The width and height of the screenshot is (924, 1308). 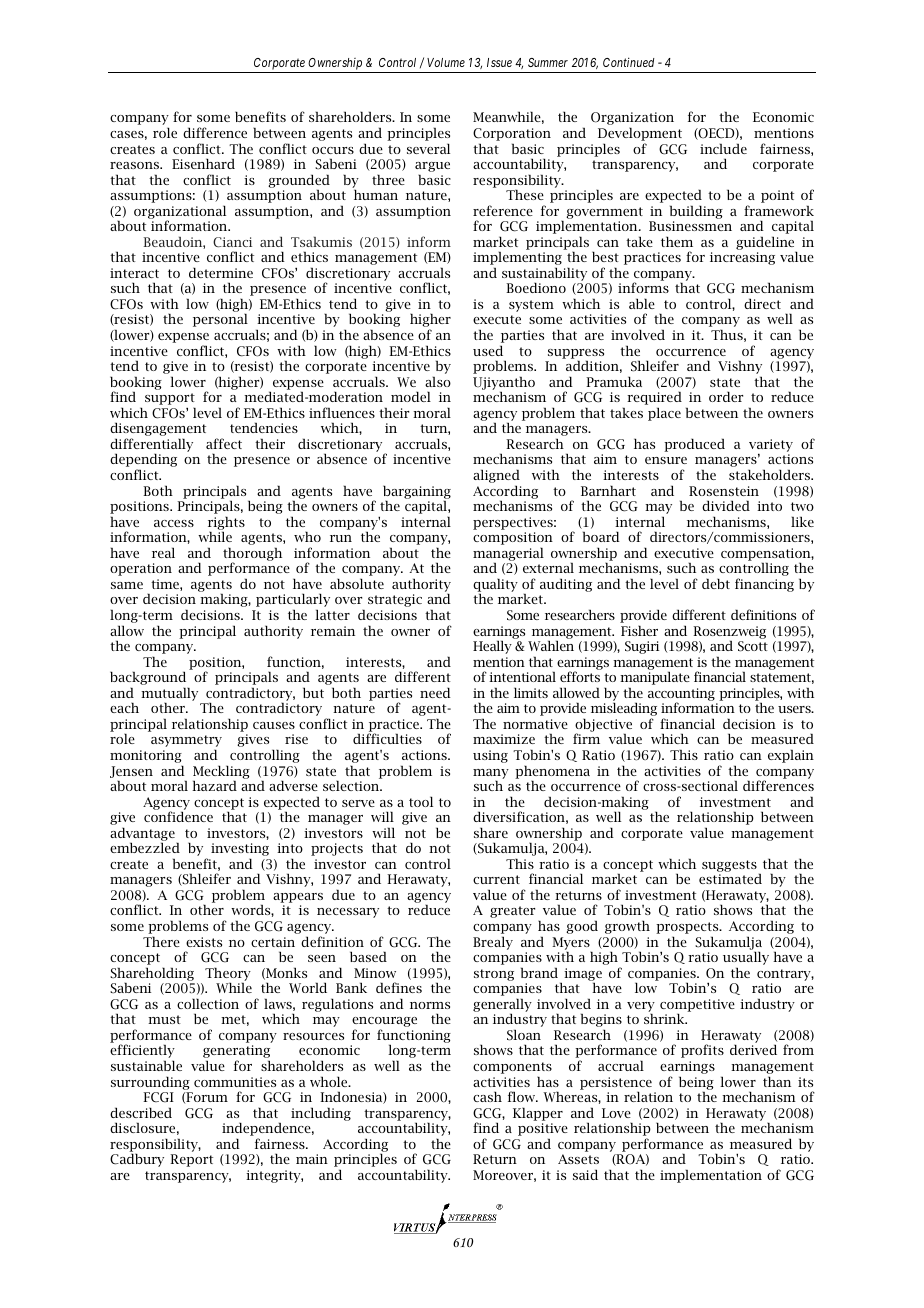 I want to click on include, so click(x=723, y=148).
